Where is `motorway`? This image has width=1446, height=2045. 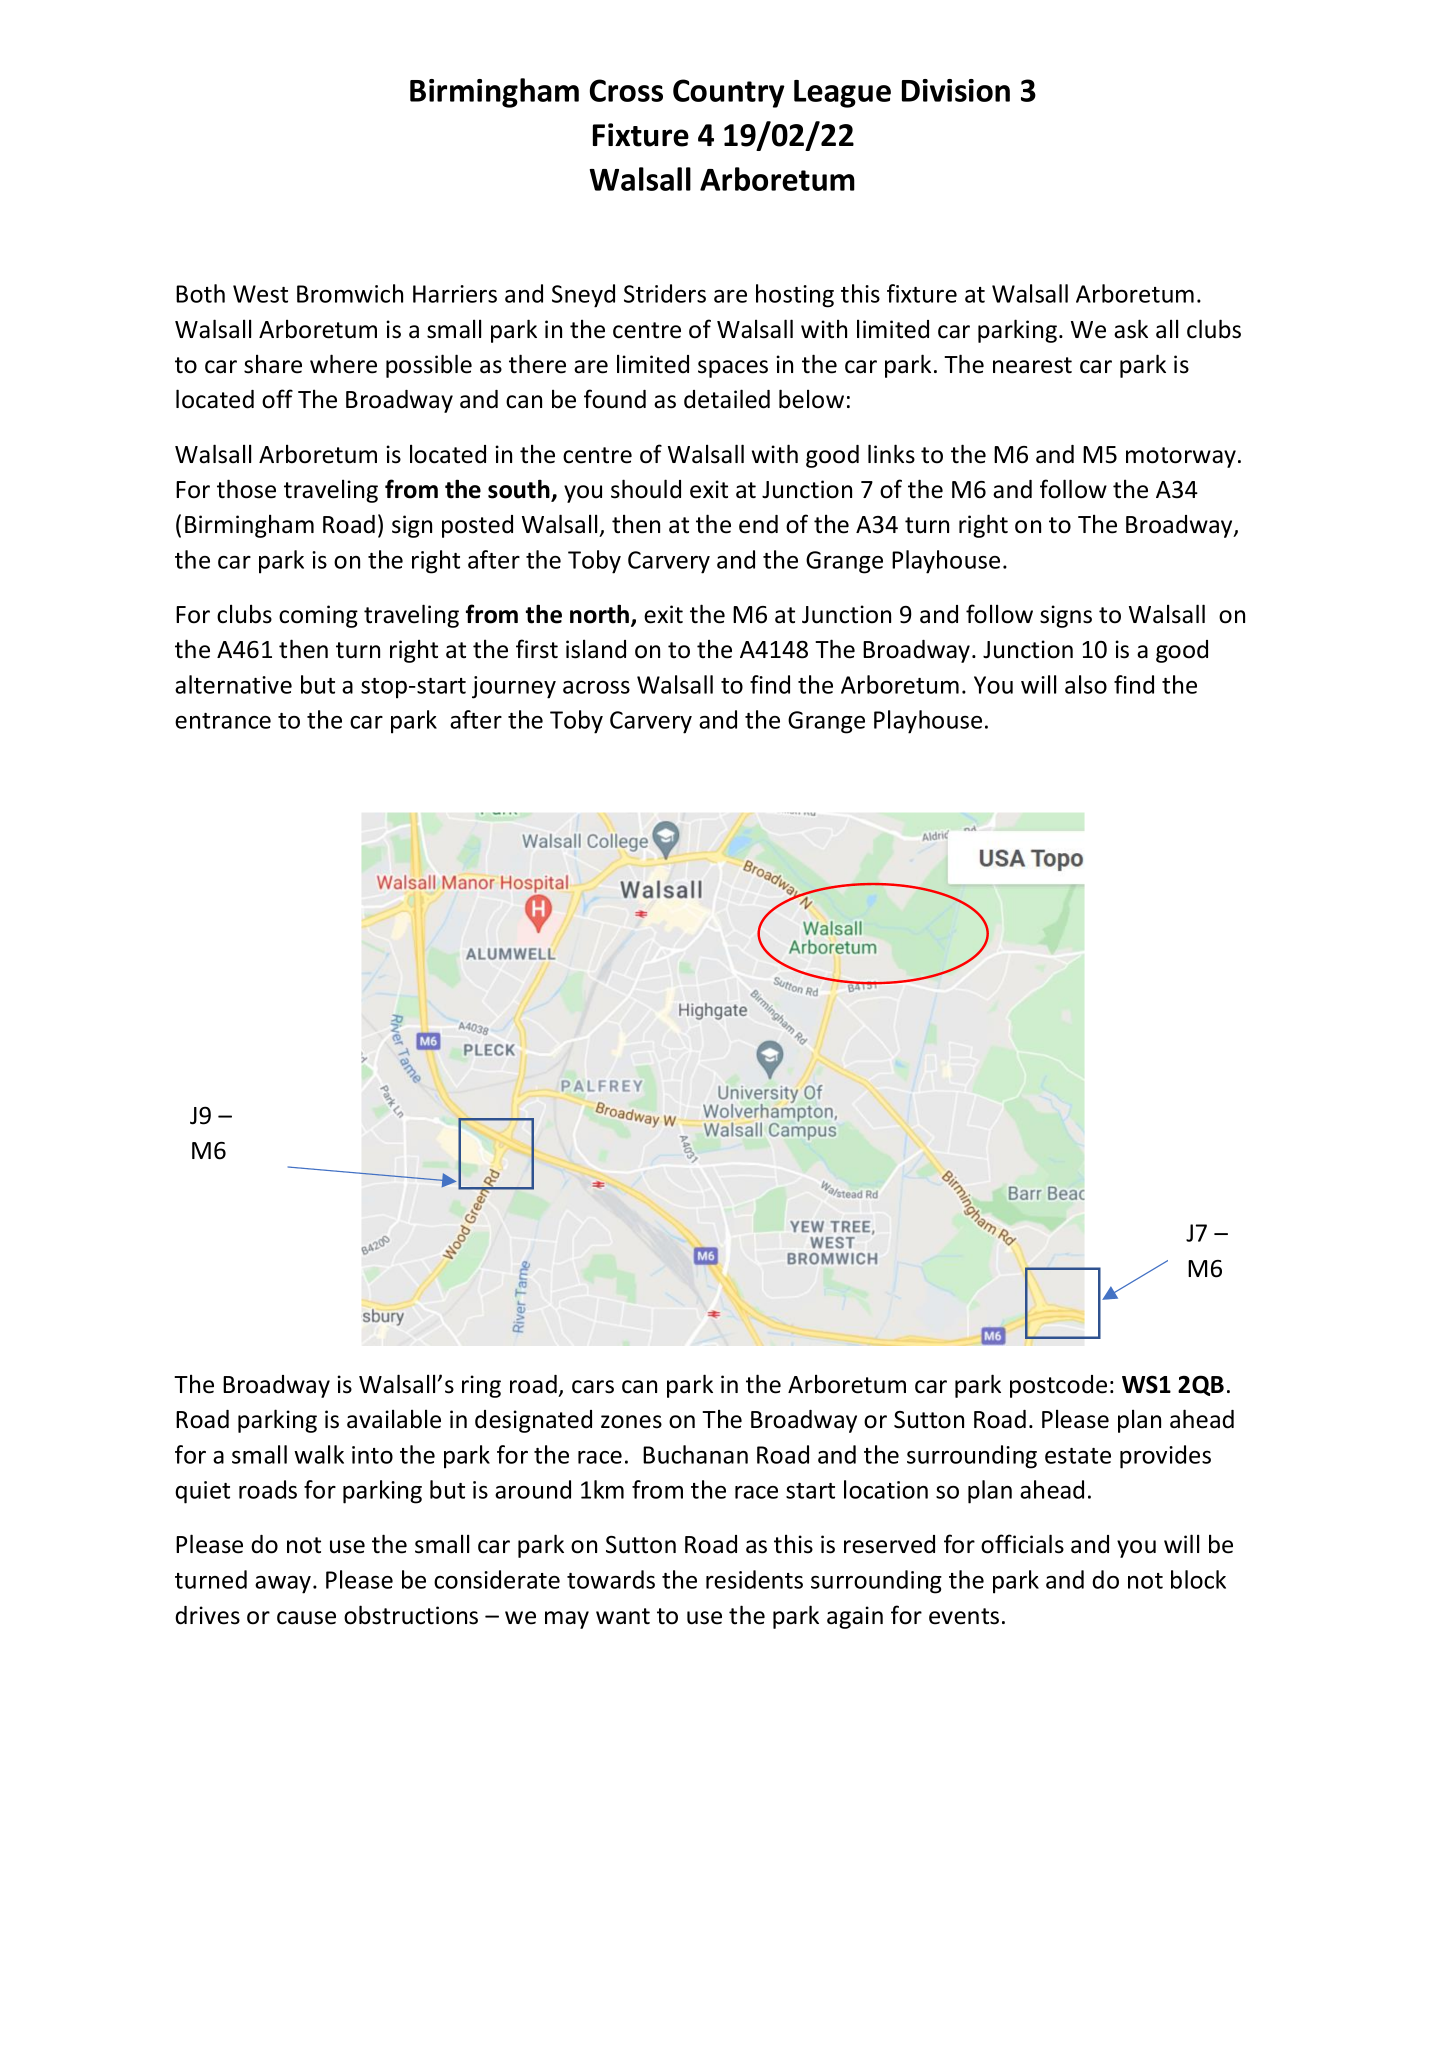
motorway is located at coordinates (1181, 457).
